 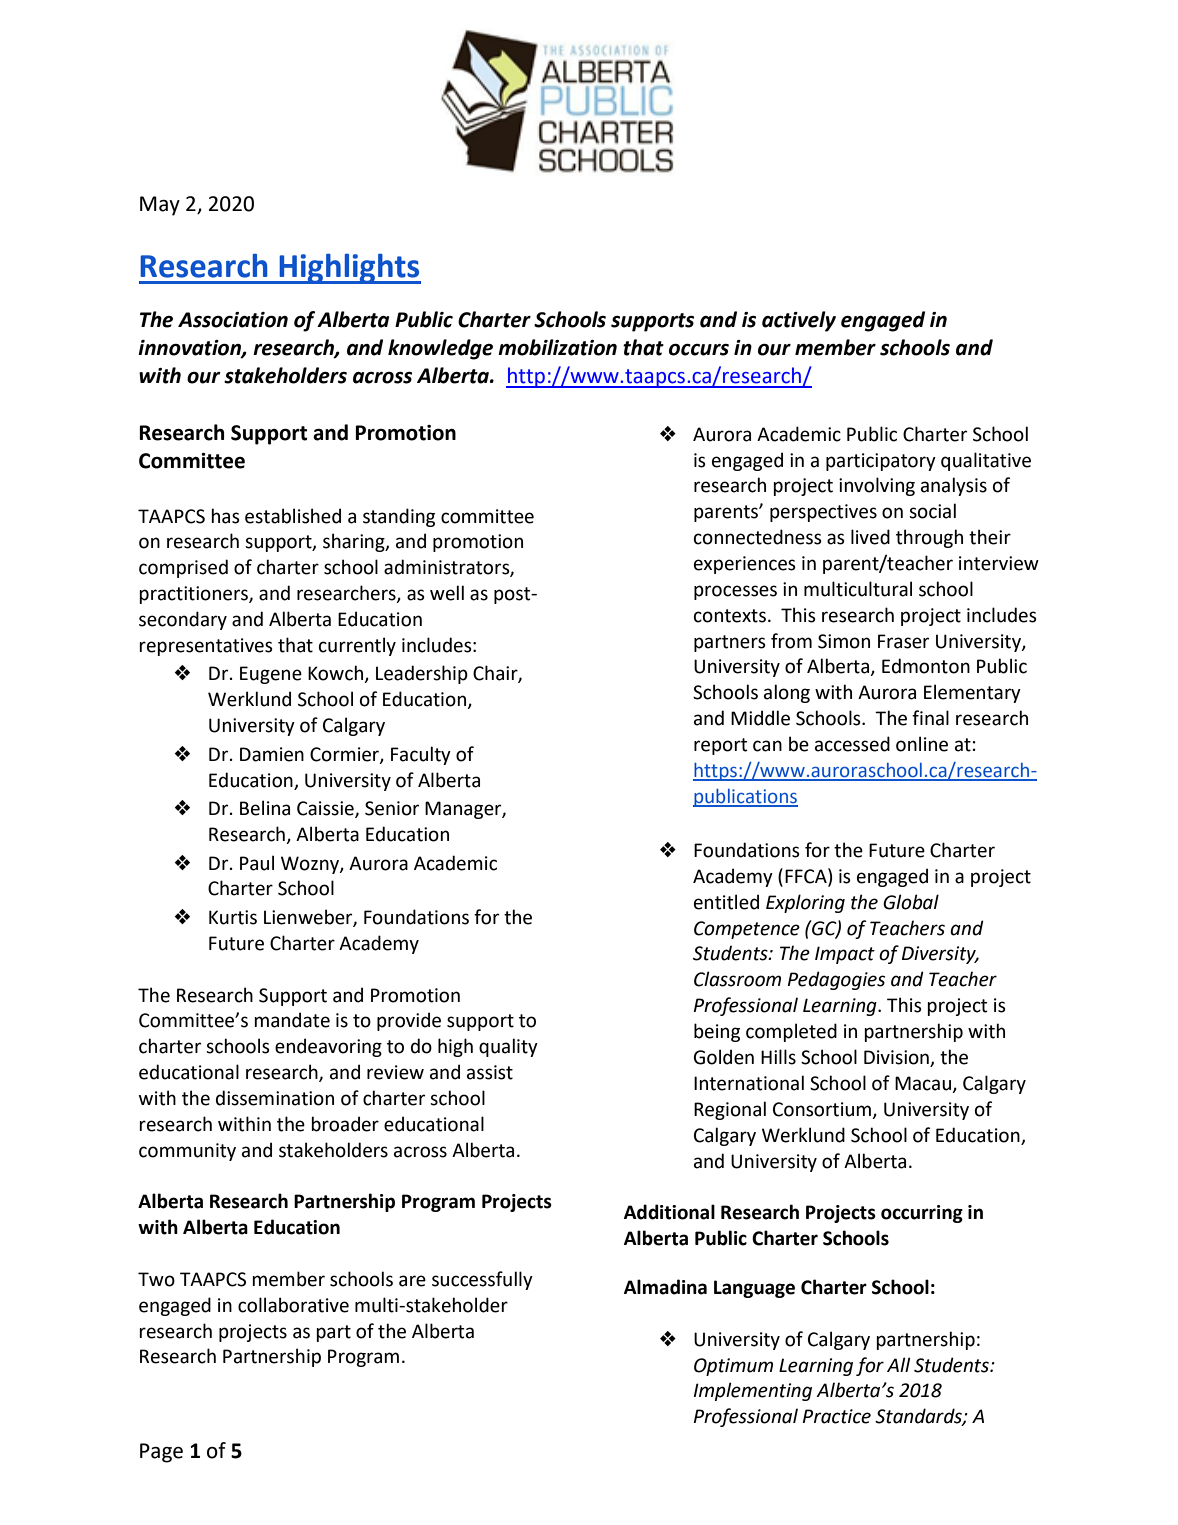 I want to click on Optimum, so click(x=733, y=1367).
